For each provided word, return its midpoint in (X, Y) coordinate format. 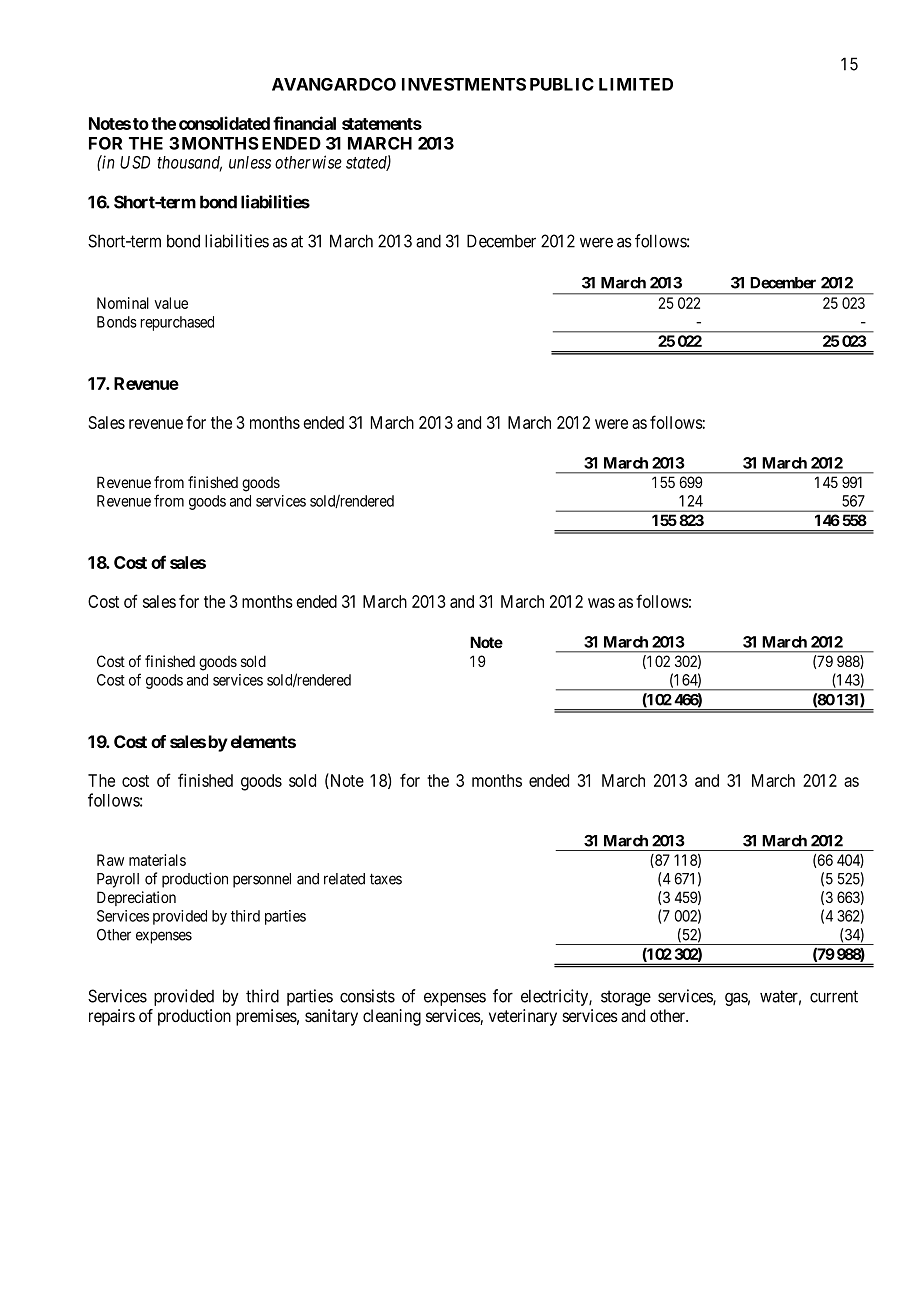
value (171, 303)
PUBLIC (562, 84)
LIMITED (636, 84)
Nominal (123, 303)
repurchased (177, 323)
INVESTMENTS (464, 84)
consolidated (224, 123)
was (601, 603)
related (344, 879)
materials (157, 860)
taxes (386, 879)
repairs (112, 1017)
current (834, 996)
